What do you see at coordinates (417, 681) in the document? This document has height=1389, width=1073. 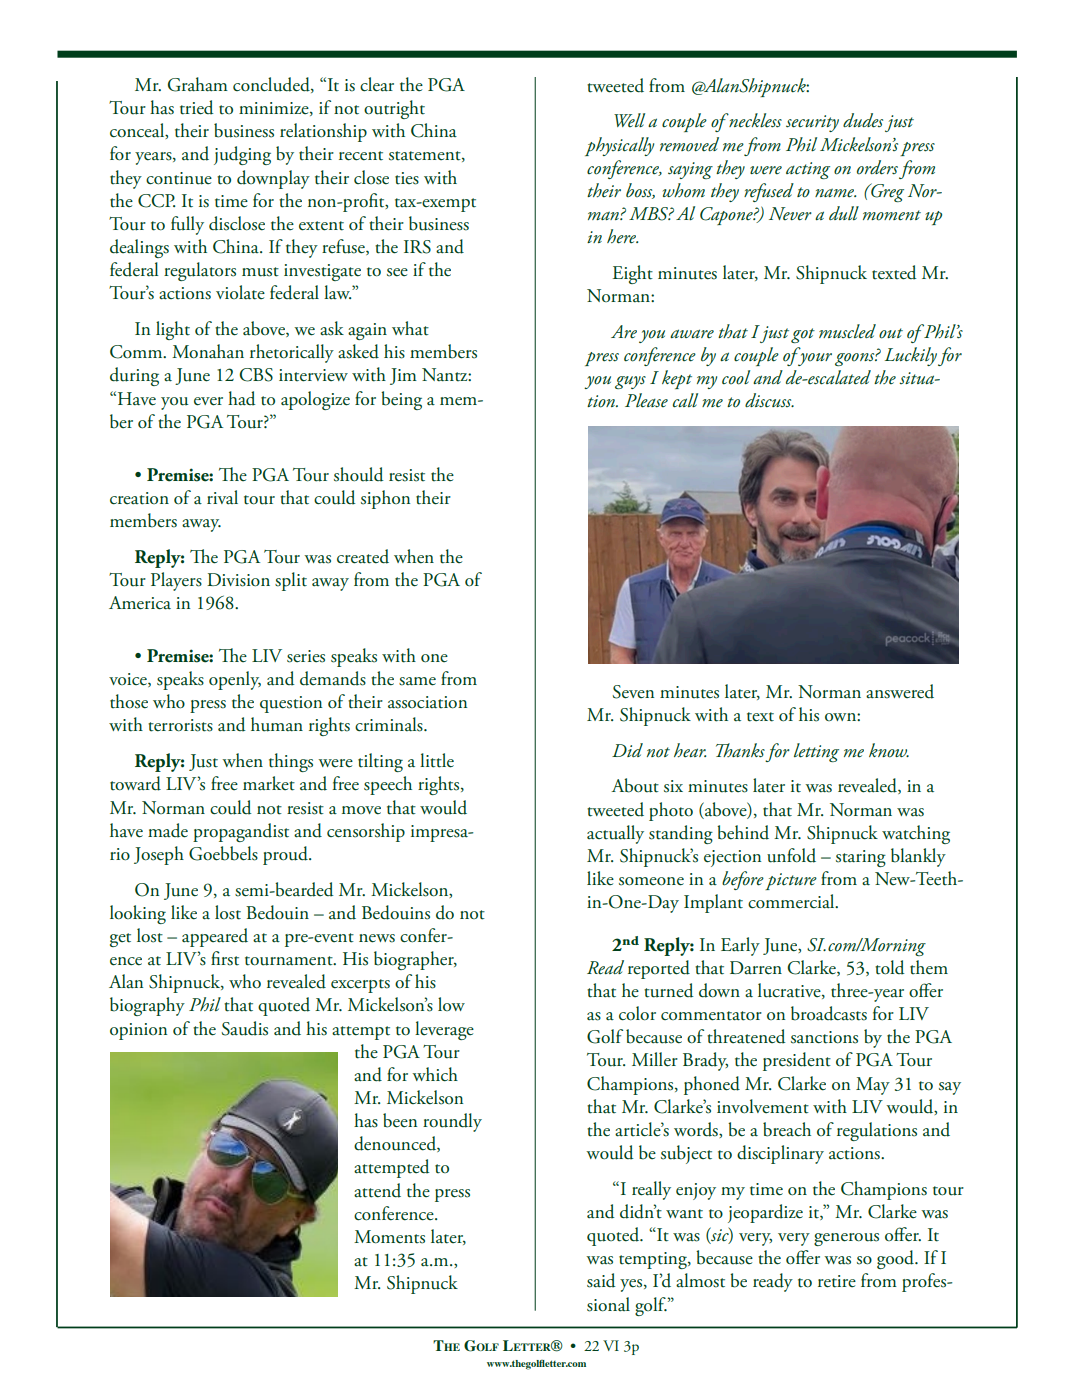 I see `same` at bounding box center [417, 681].
